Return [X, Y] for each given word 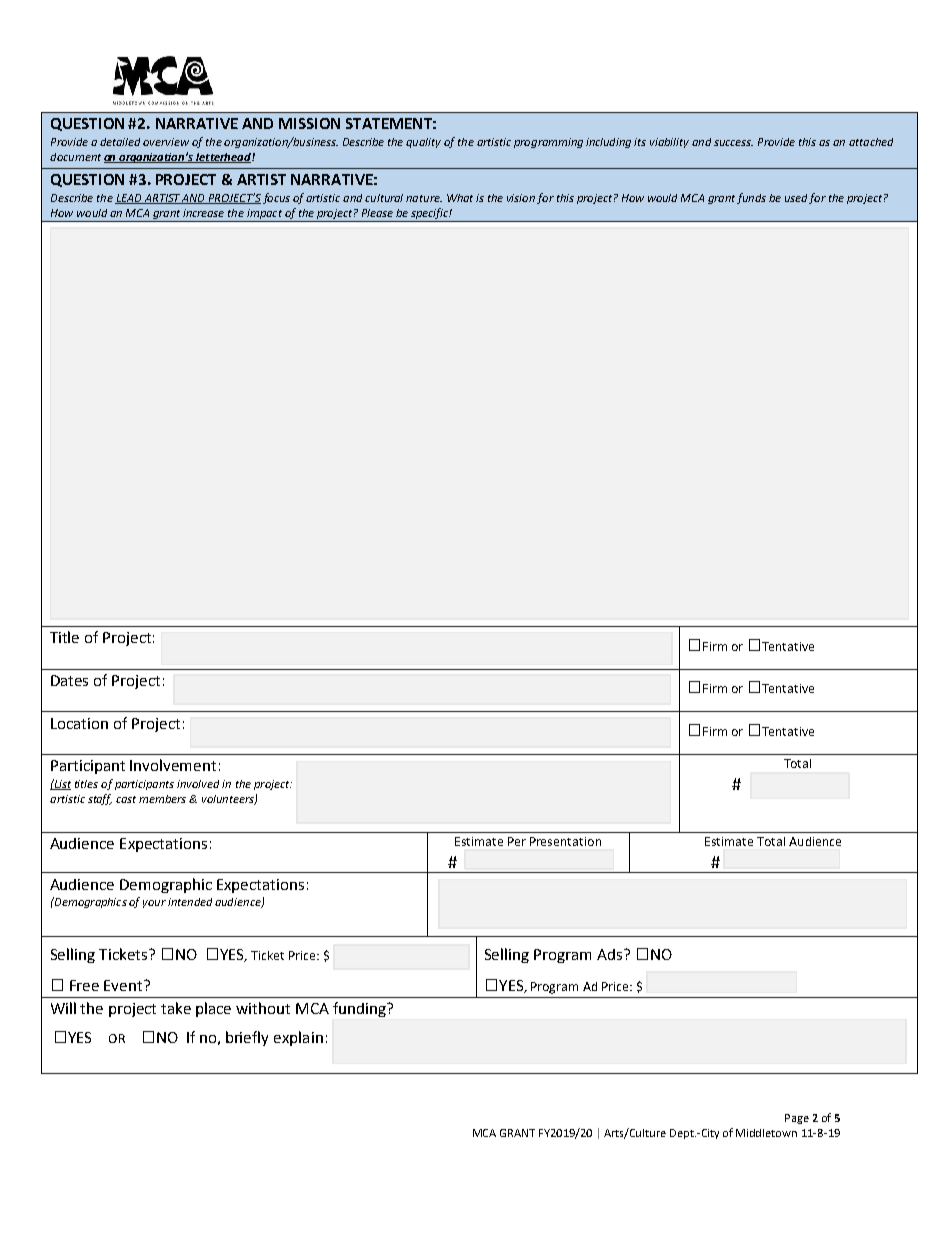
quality [423, 143]
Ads [611, 954]
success [733, 143]
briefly [247, 1038]
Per [517, 841]
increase [203, 213]
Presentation [565, 841]
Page [797, 1119]
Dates [69, 680]
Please [377, 213]
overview [166, 142]
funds [751, 198]
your [154, 904]
